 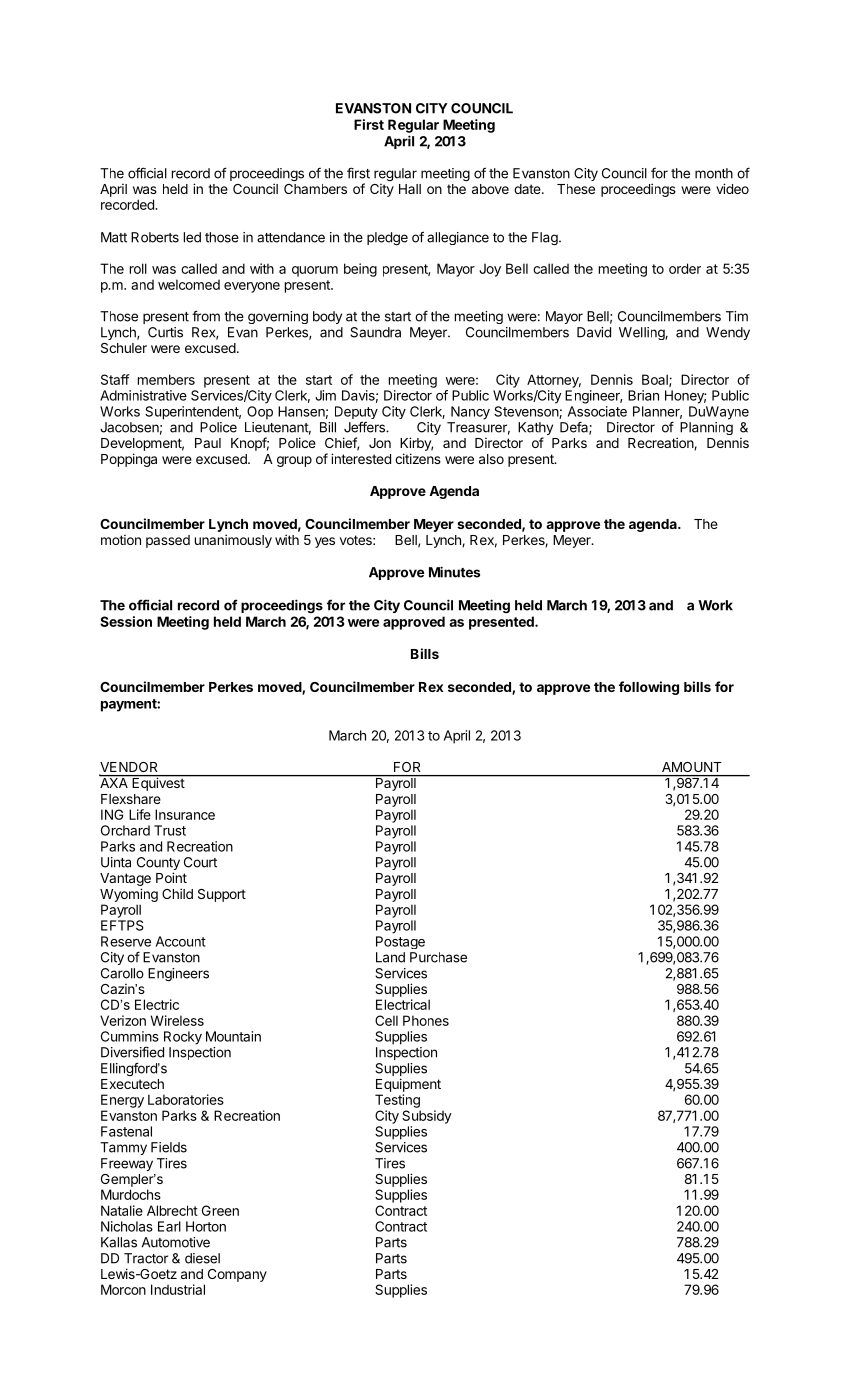 What do you see at coordinates (177, 1020) in the page?
I see `Wireless` at bounding box center [177, 1020].
